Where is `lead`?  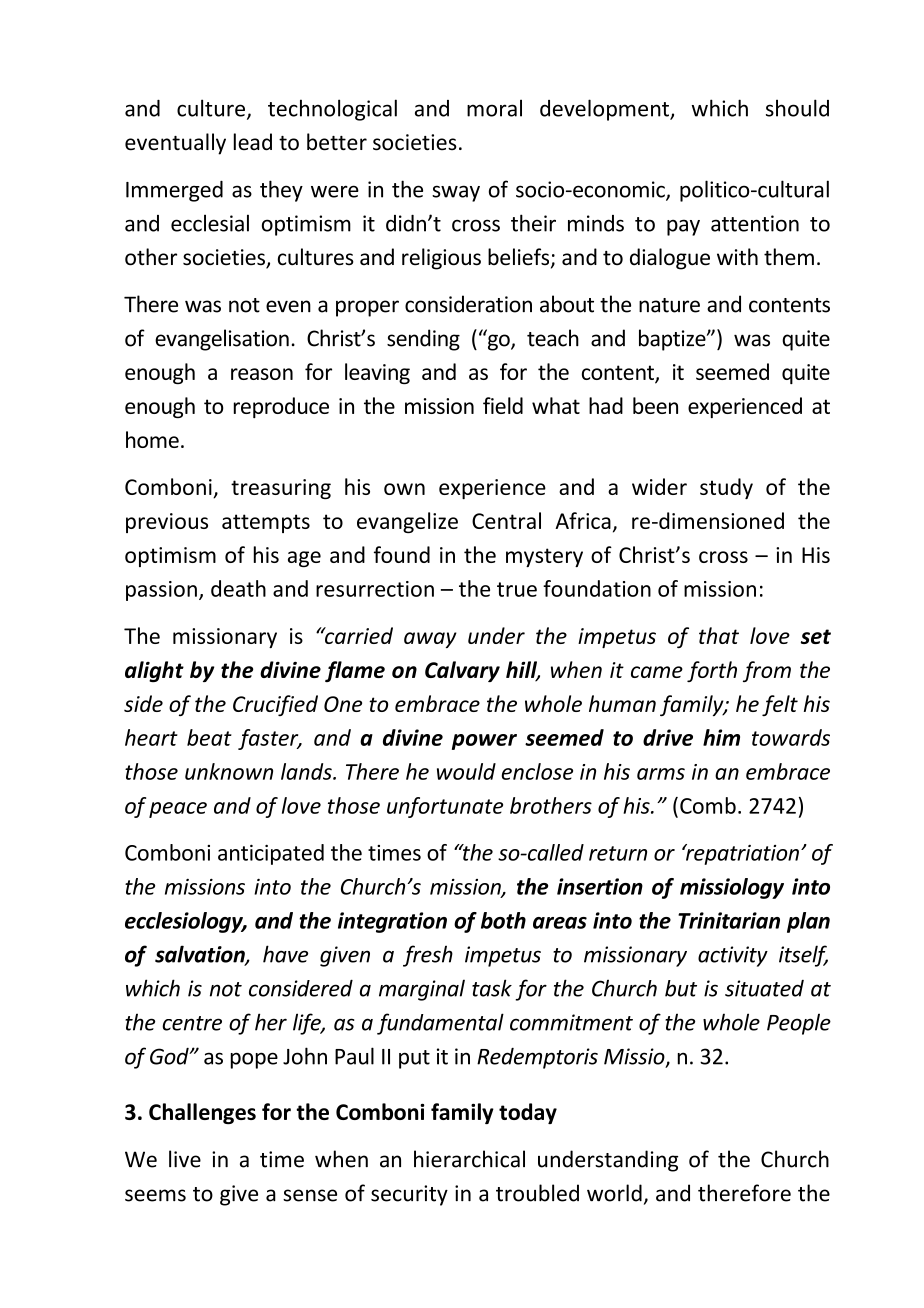 lead is located at coordinates (253, 142).
